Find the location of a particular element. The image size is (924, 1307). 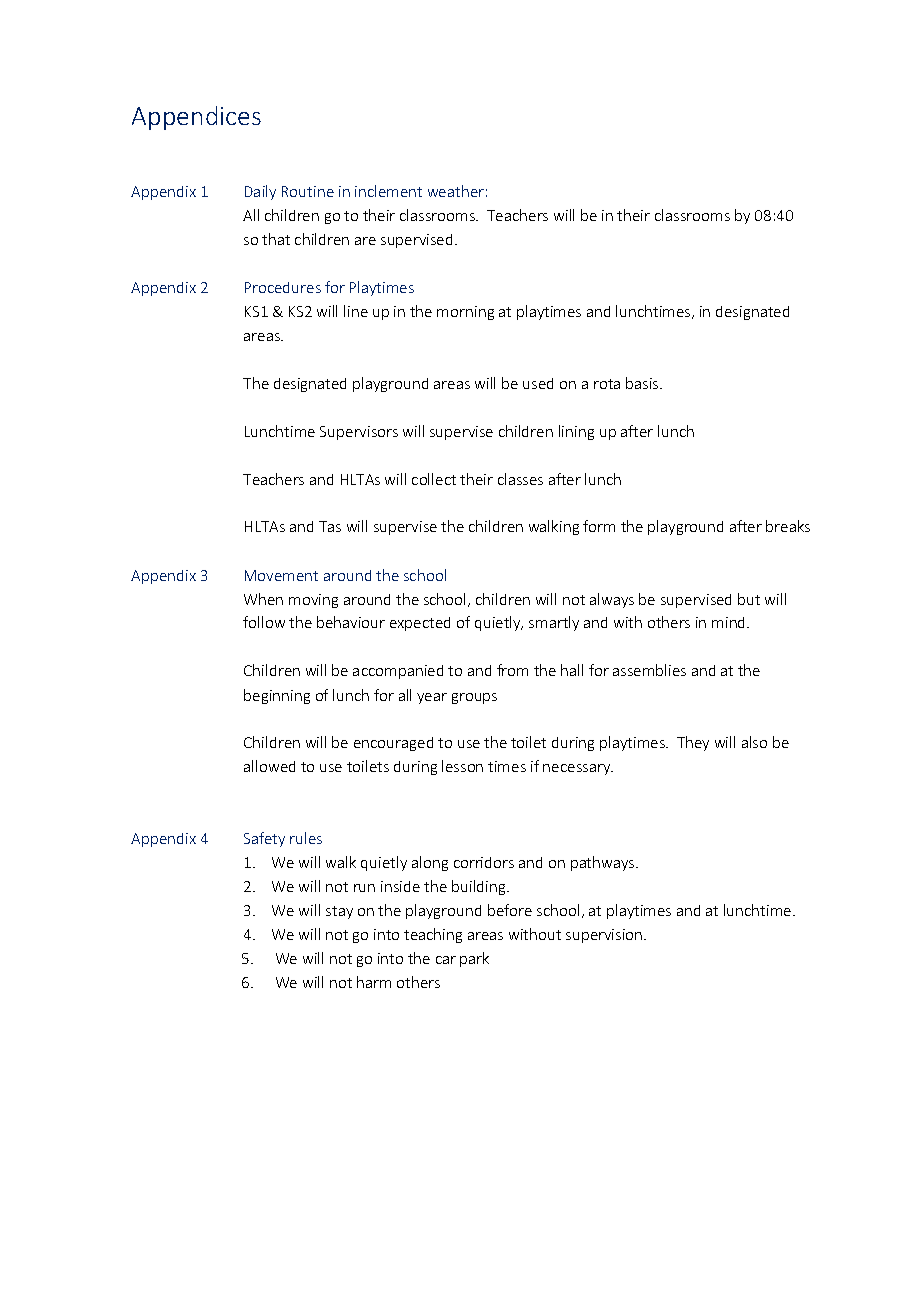

but is located at coordinates (749, 599).
